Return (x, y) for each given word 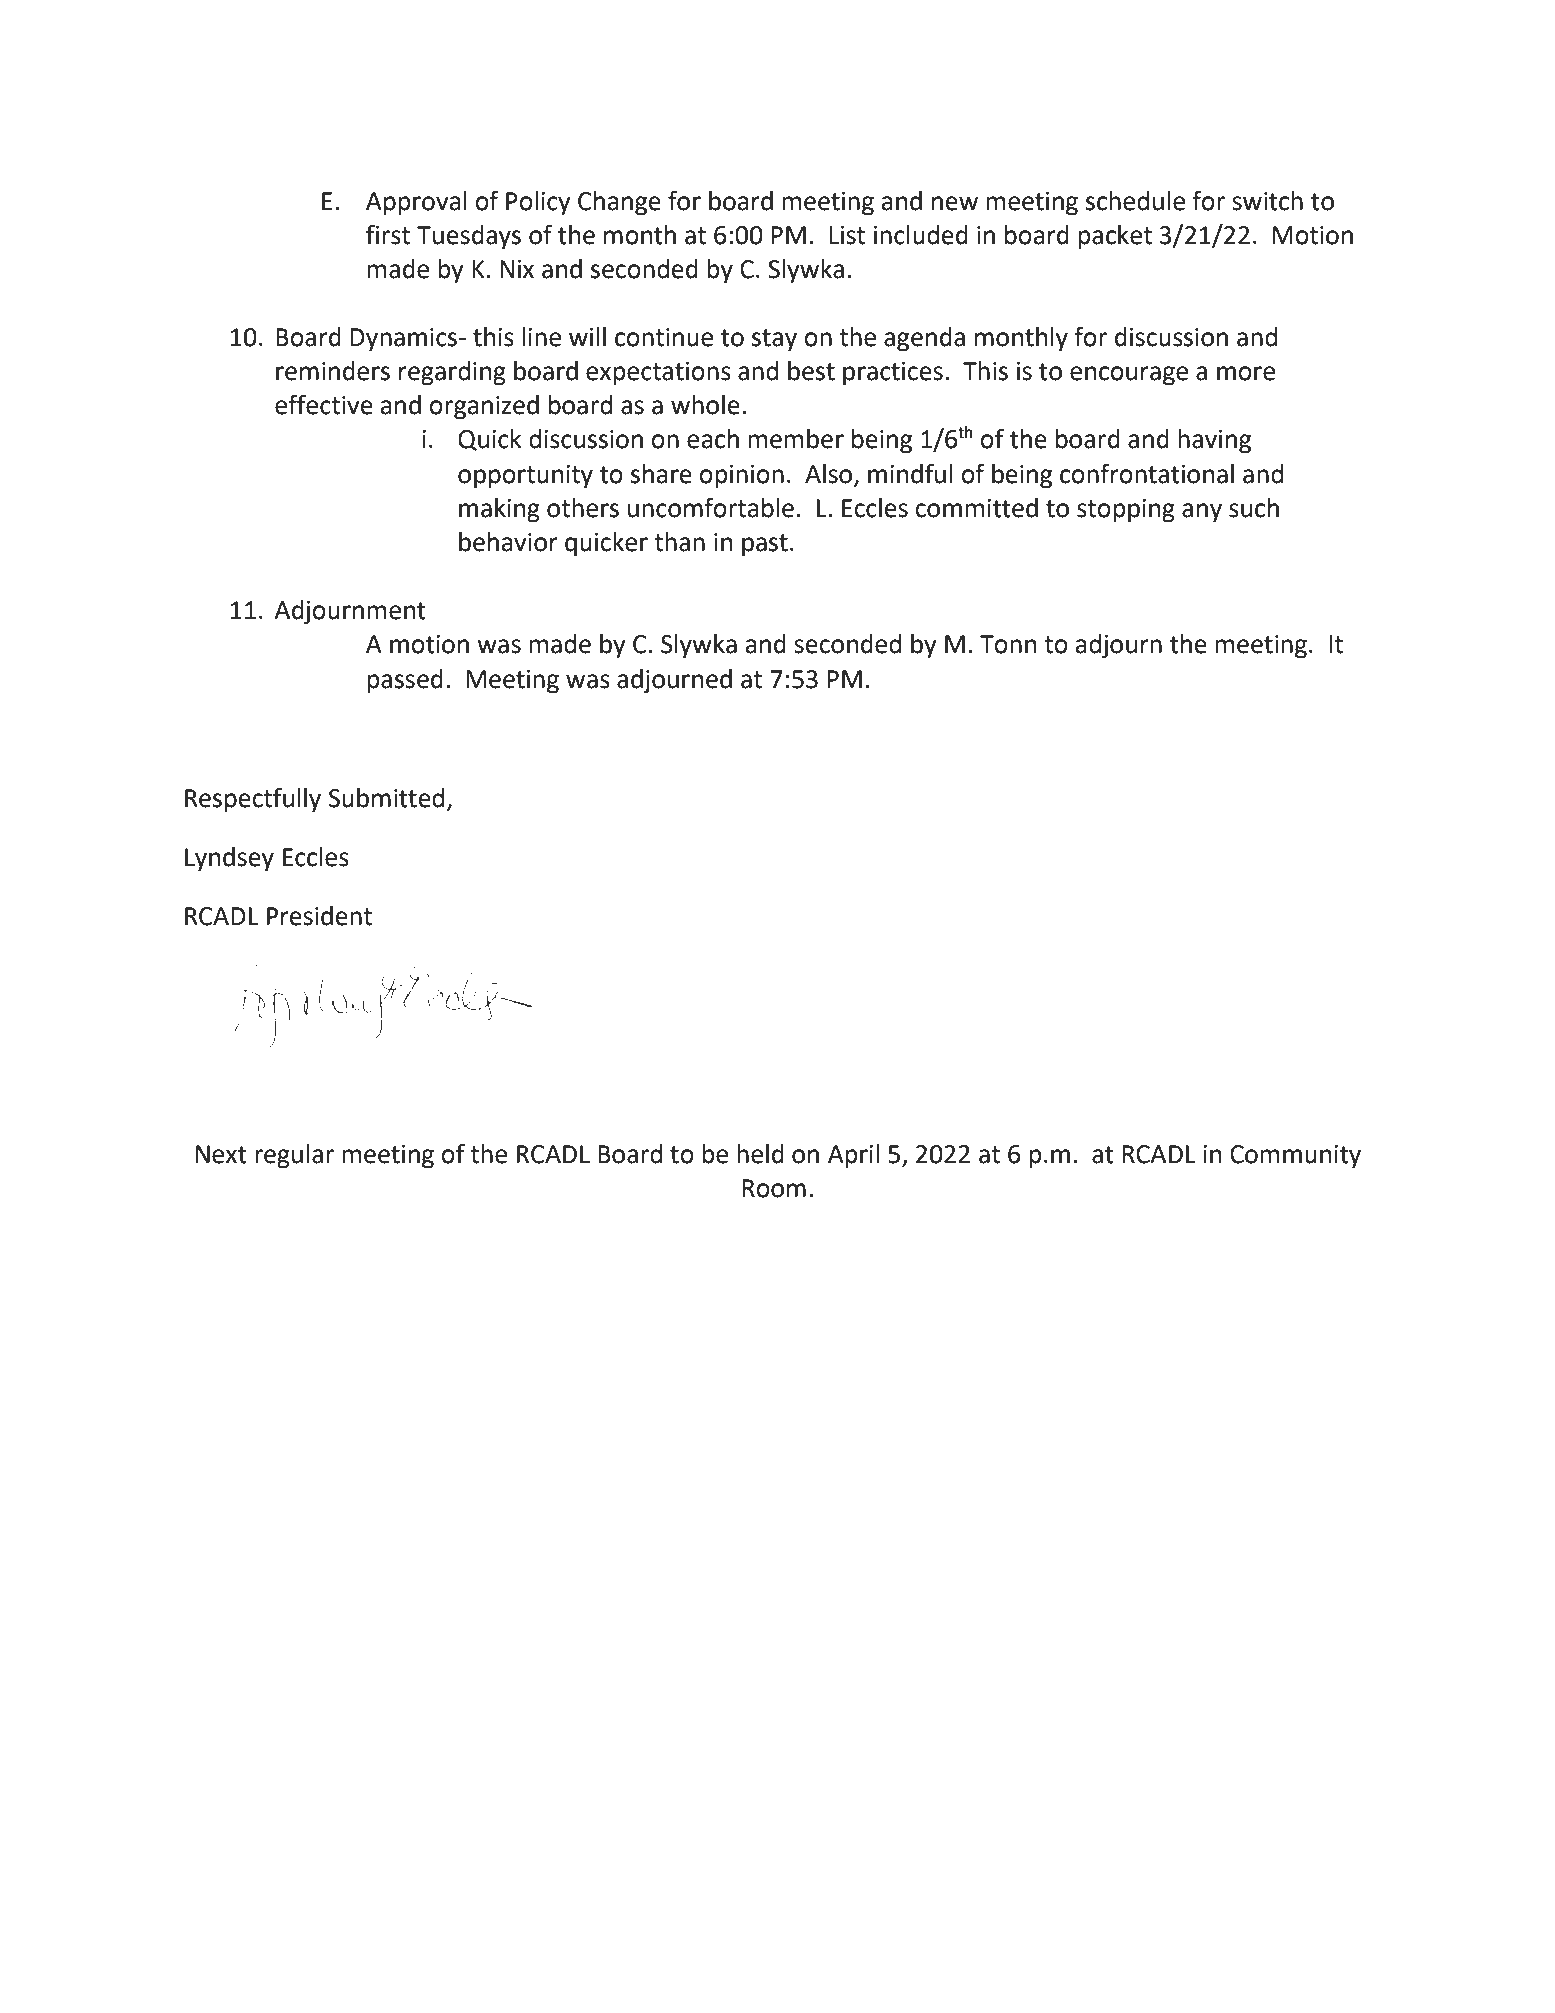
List (847, 235)
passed (405, 681)
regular (294, 1156)
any (1202, 513)
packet (1115, 237)
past (765, 545)
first (388, 234)
